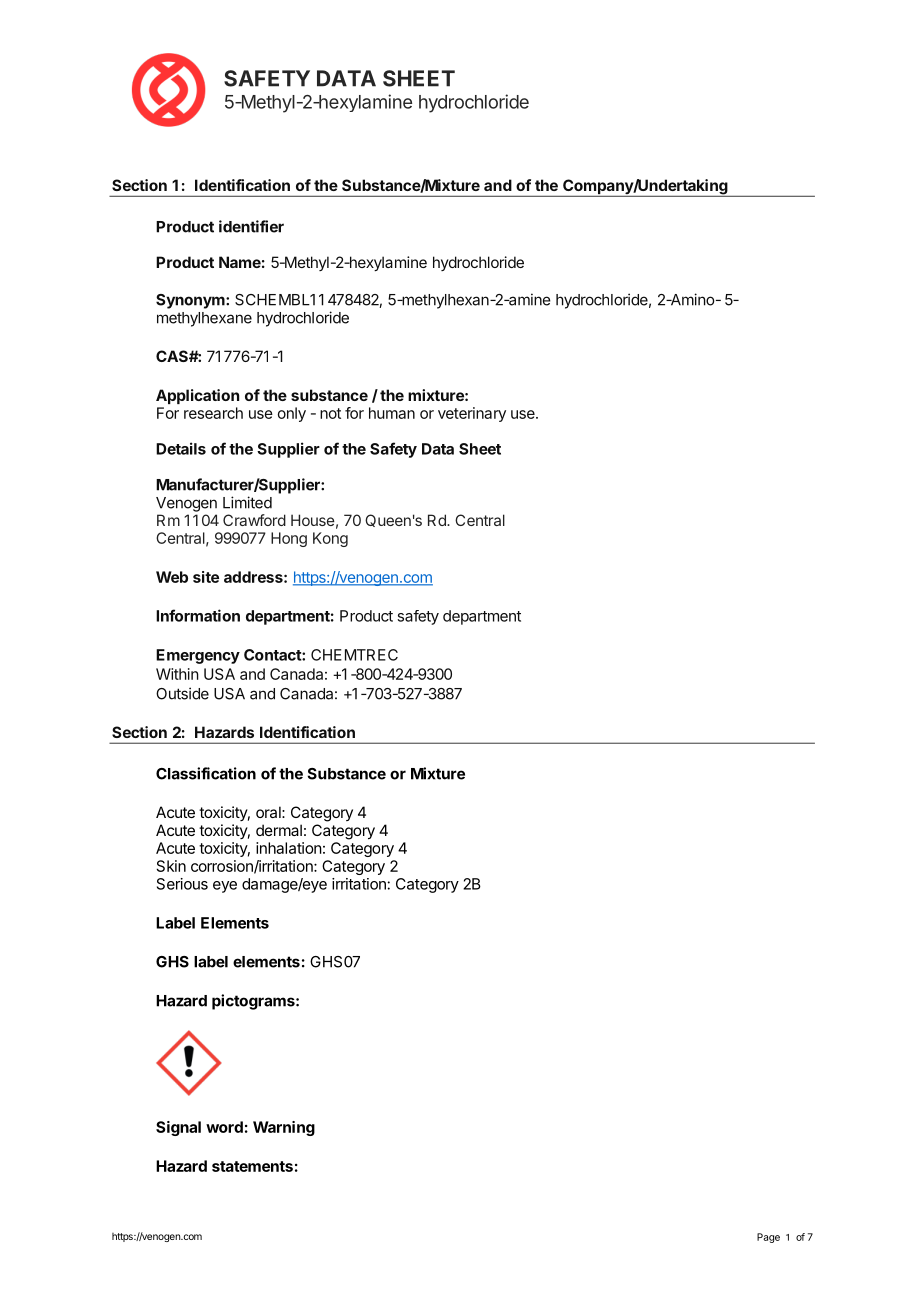 Image resolution: width=924 pixels, height=1308 pixels. I want to click on identifier, so click(251, 226).
